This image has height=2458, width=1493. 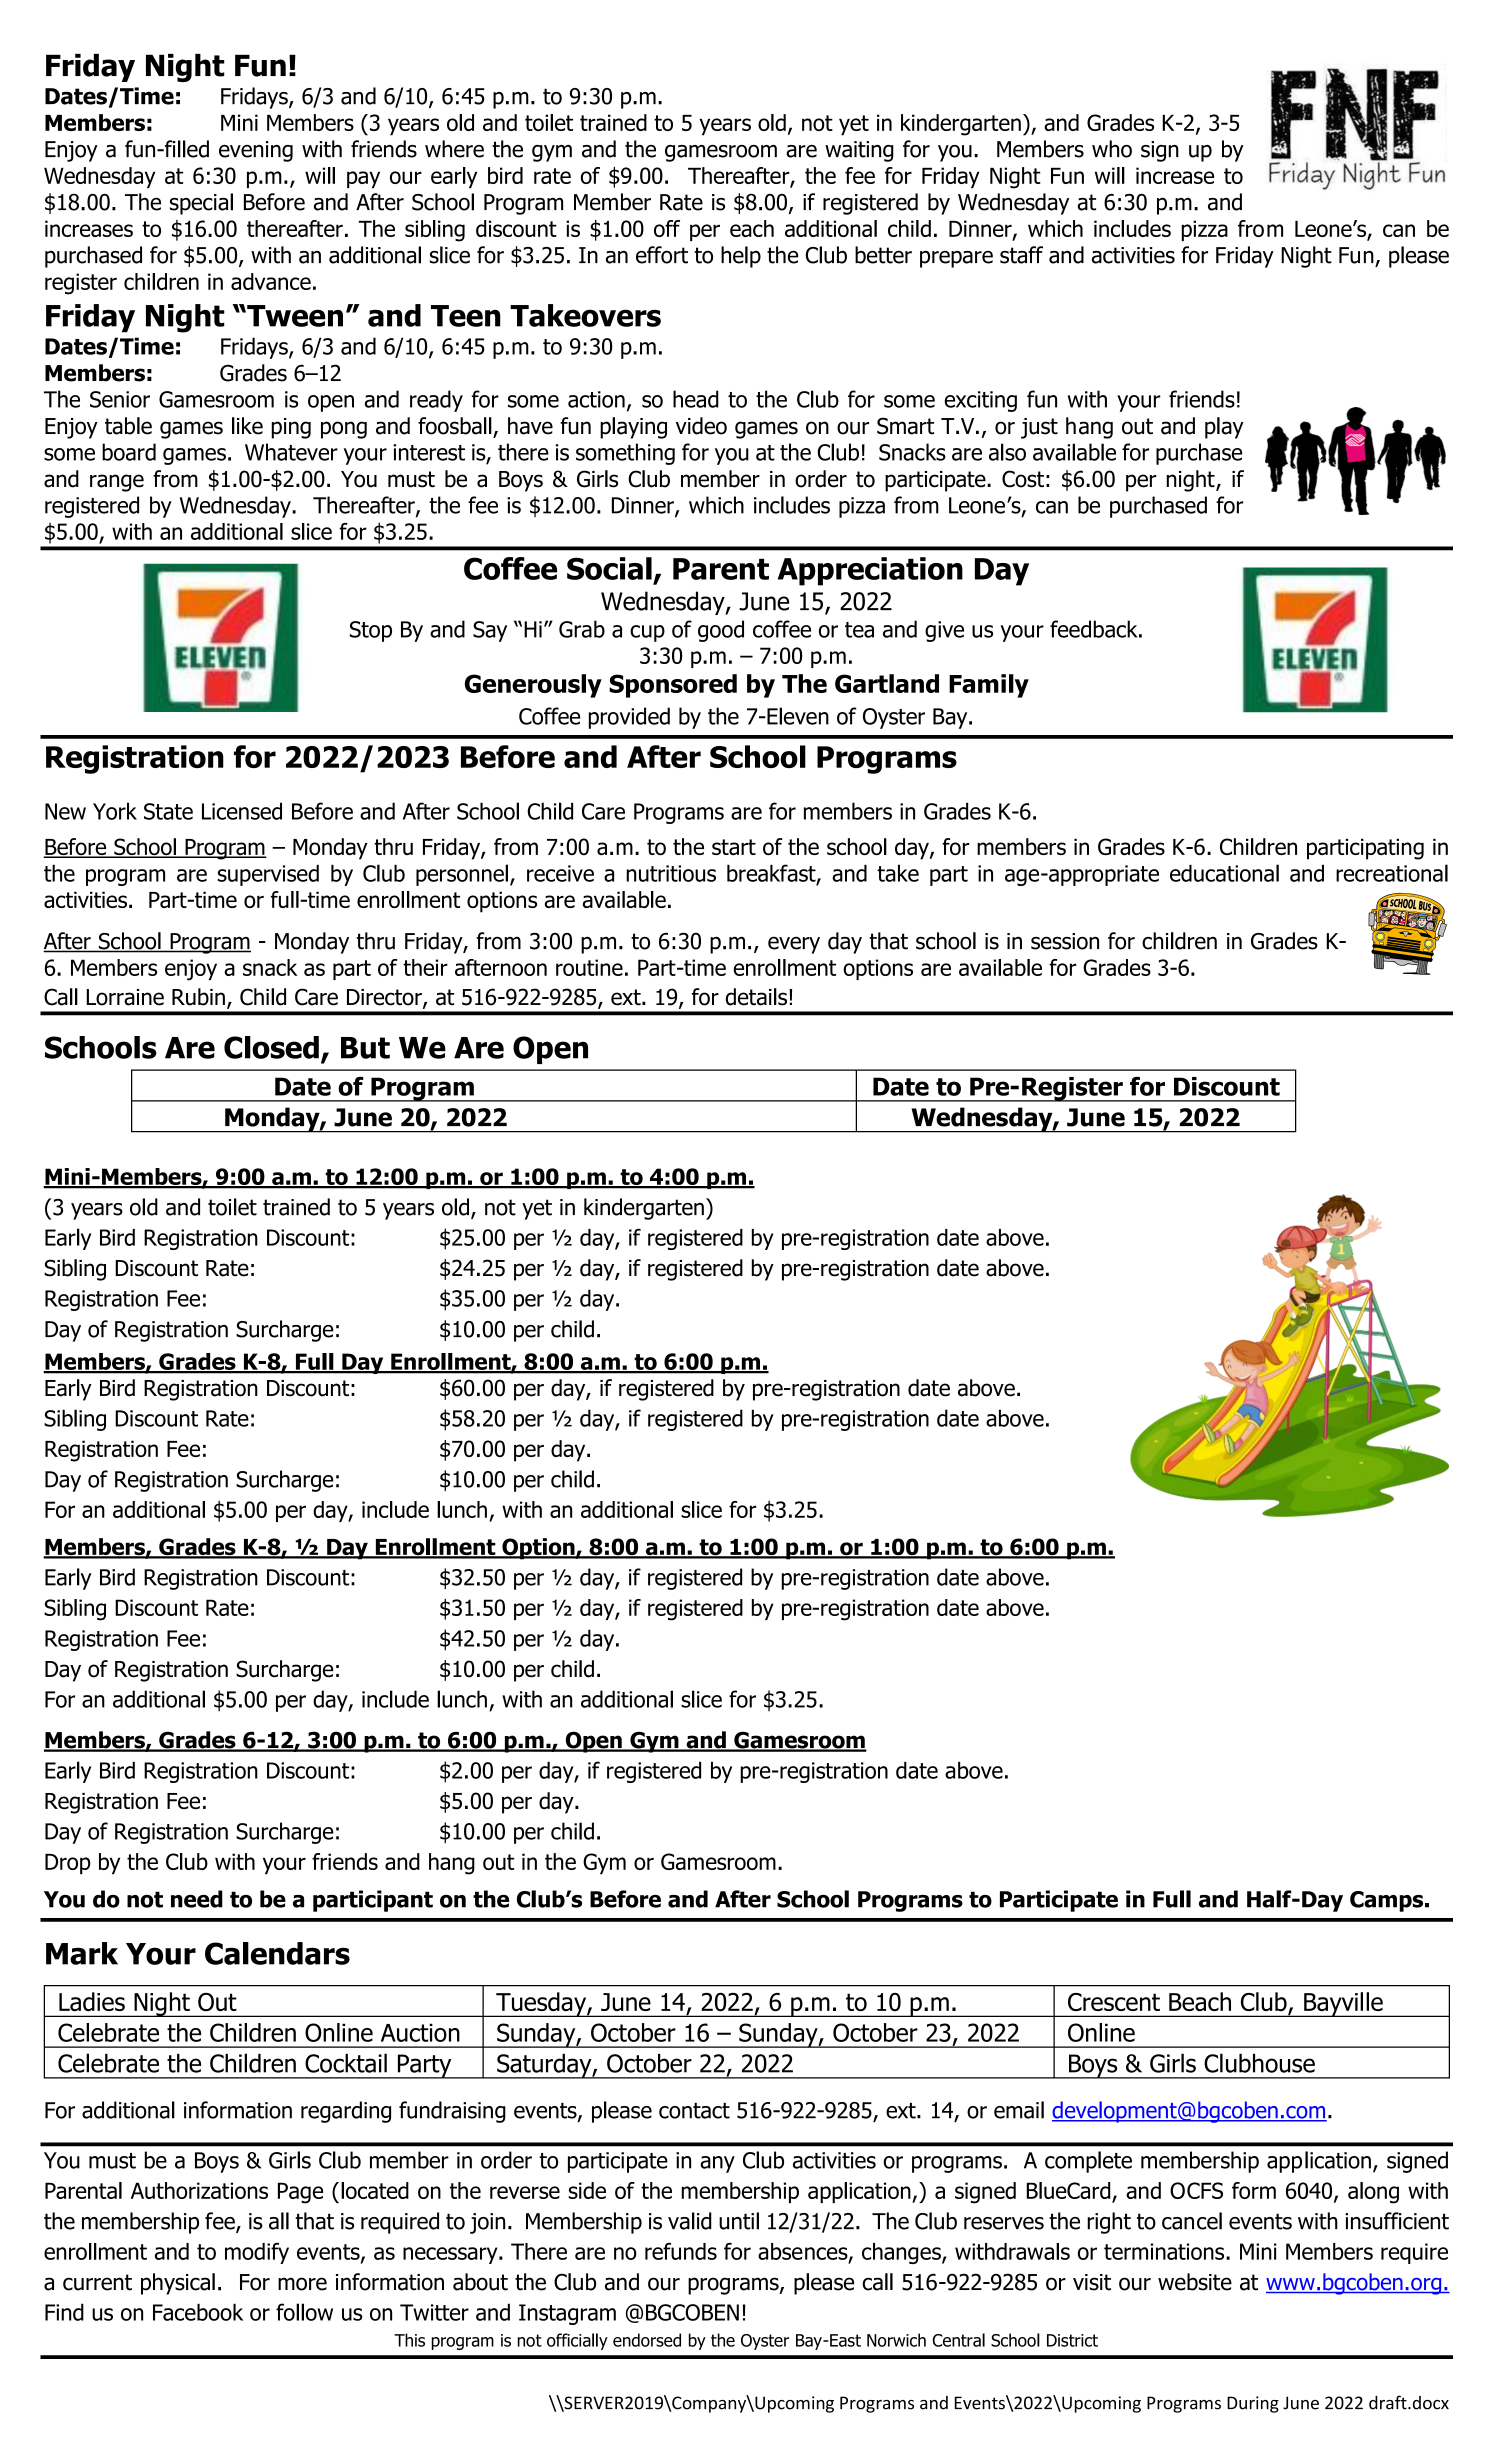 What do you see at coordinates (1065, 941) in the image?
I see `session` at bounding box center [1065, 941].
